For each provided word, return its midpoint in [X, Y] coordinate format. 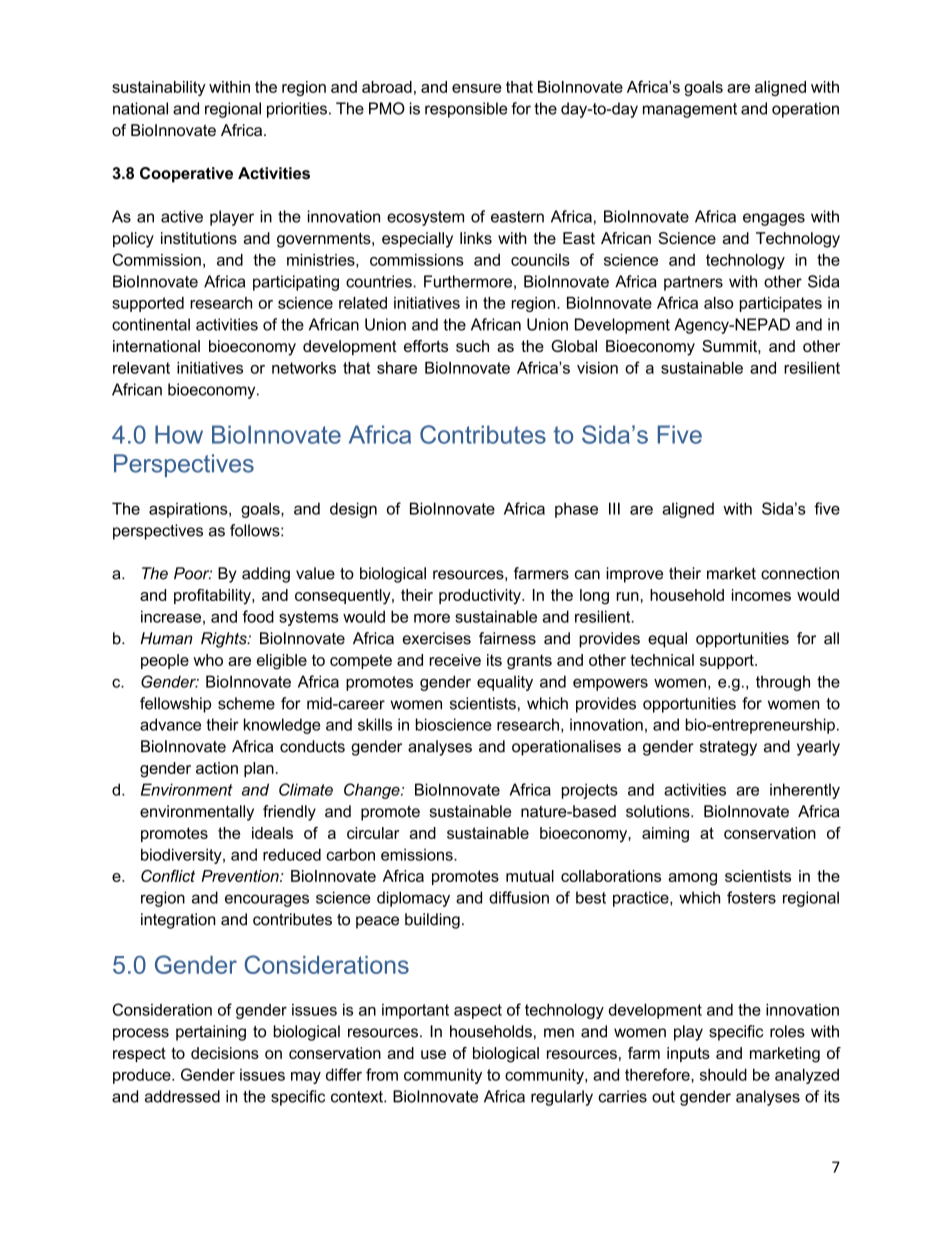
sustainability [159, 88]
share [397, 368]
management [690, 110]
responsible [466, 110]
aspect [478, 1011]
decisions [225, 1053]
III [614, 508]
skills [375, 724]
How [179, 434]
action [217, 768]
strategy [728, 748]
